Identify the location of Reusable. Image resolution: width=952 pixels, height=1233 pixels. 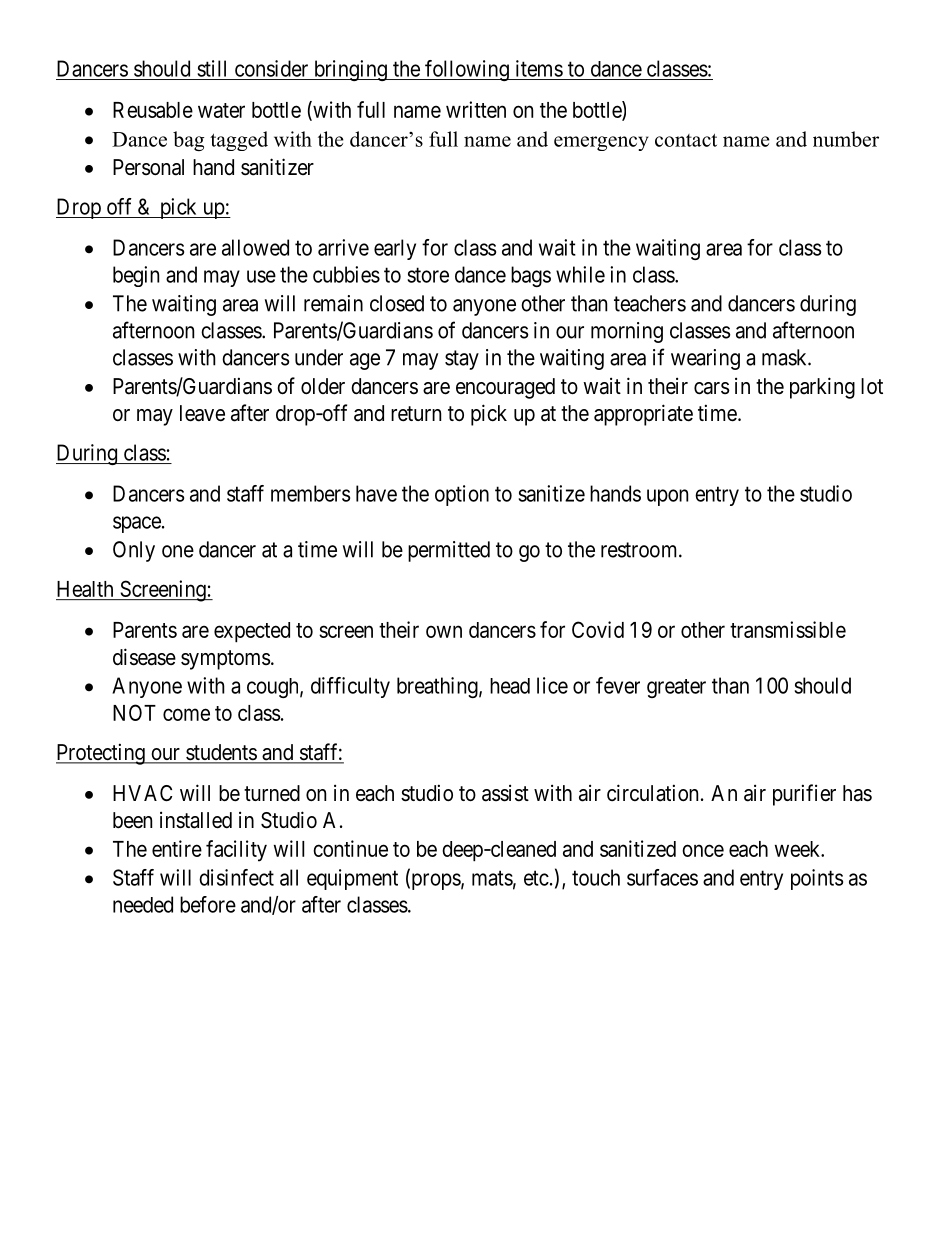
(153, 110).
